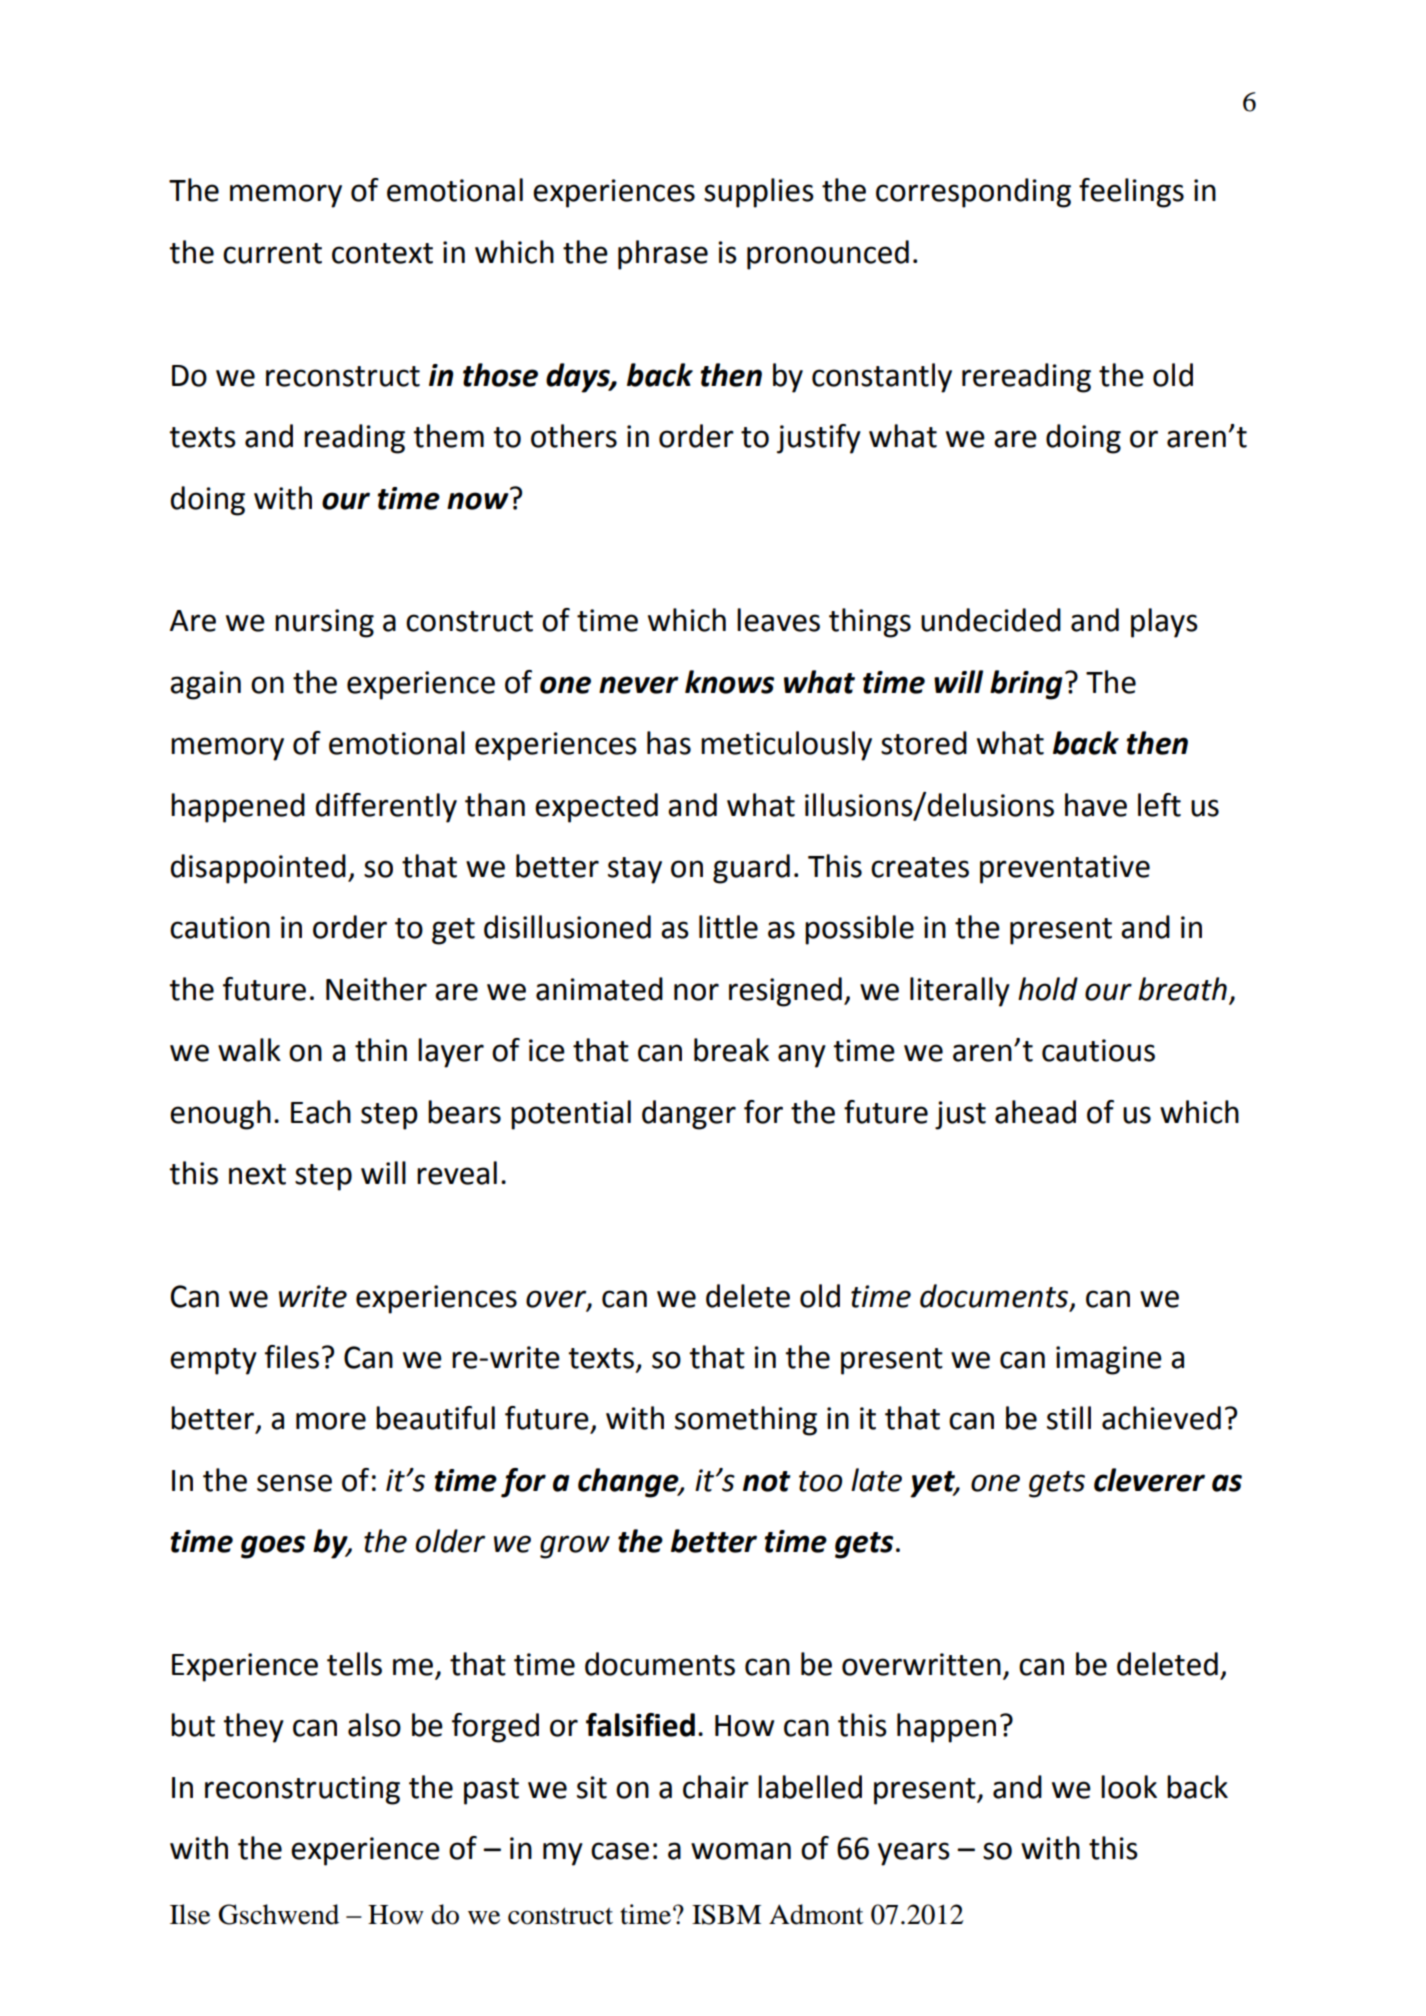 The width and height of the document is (1426, 2016). What do you see at coordinates (1129, 1787) in the document?
I see `look` at bounding box center [1129, 1787].
